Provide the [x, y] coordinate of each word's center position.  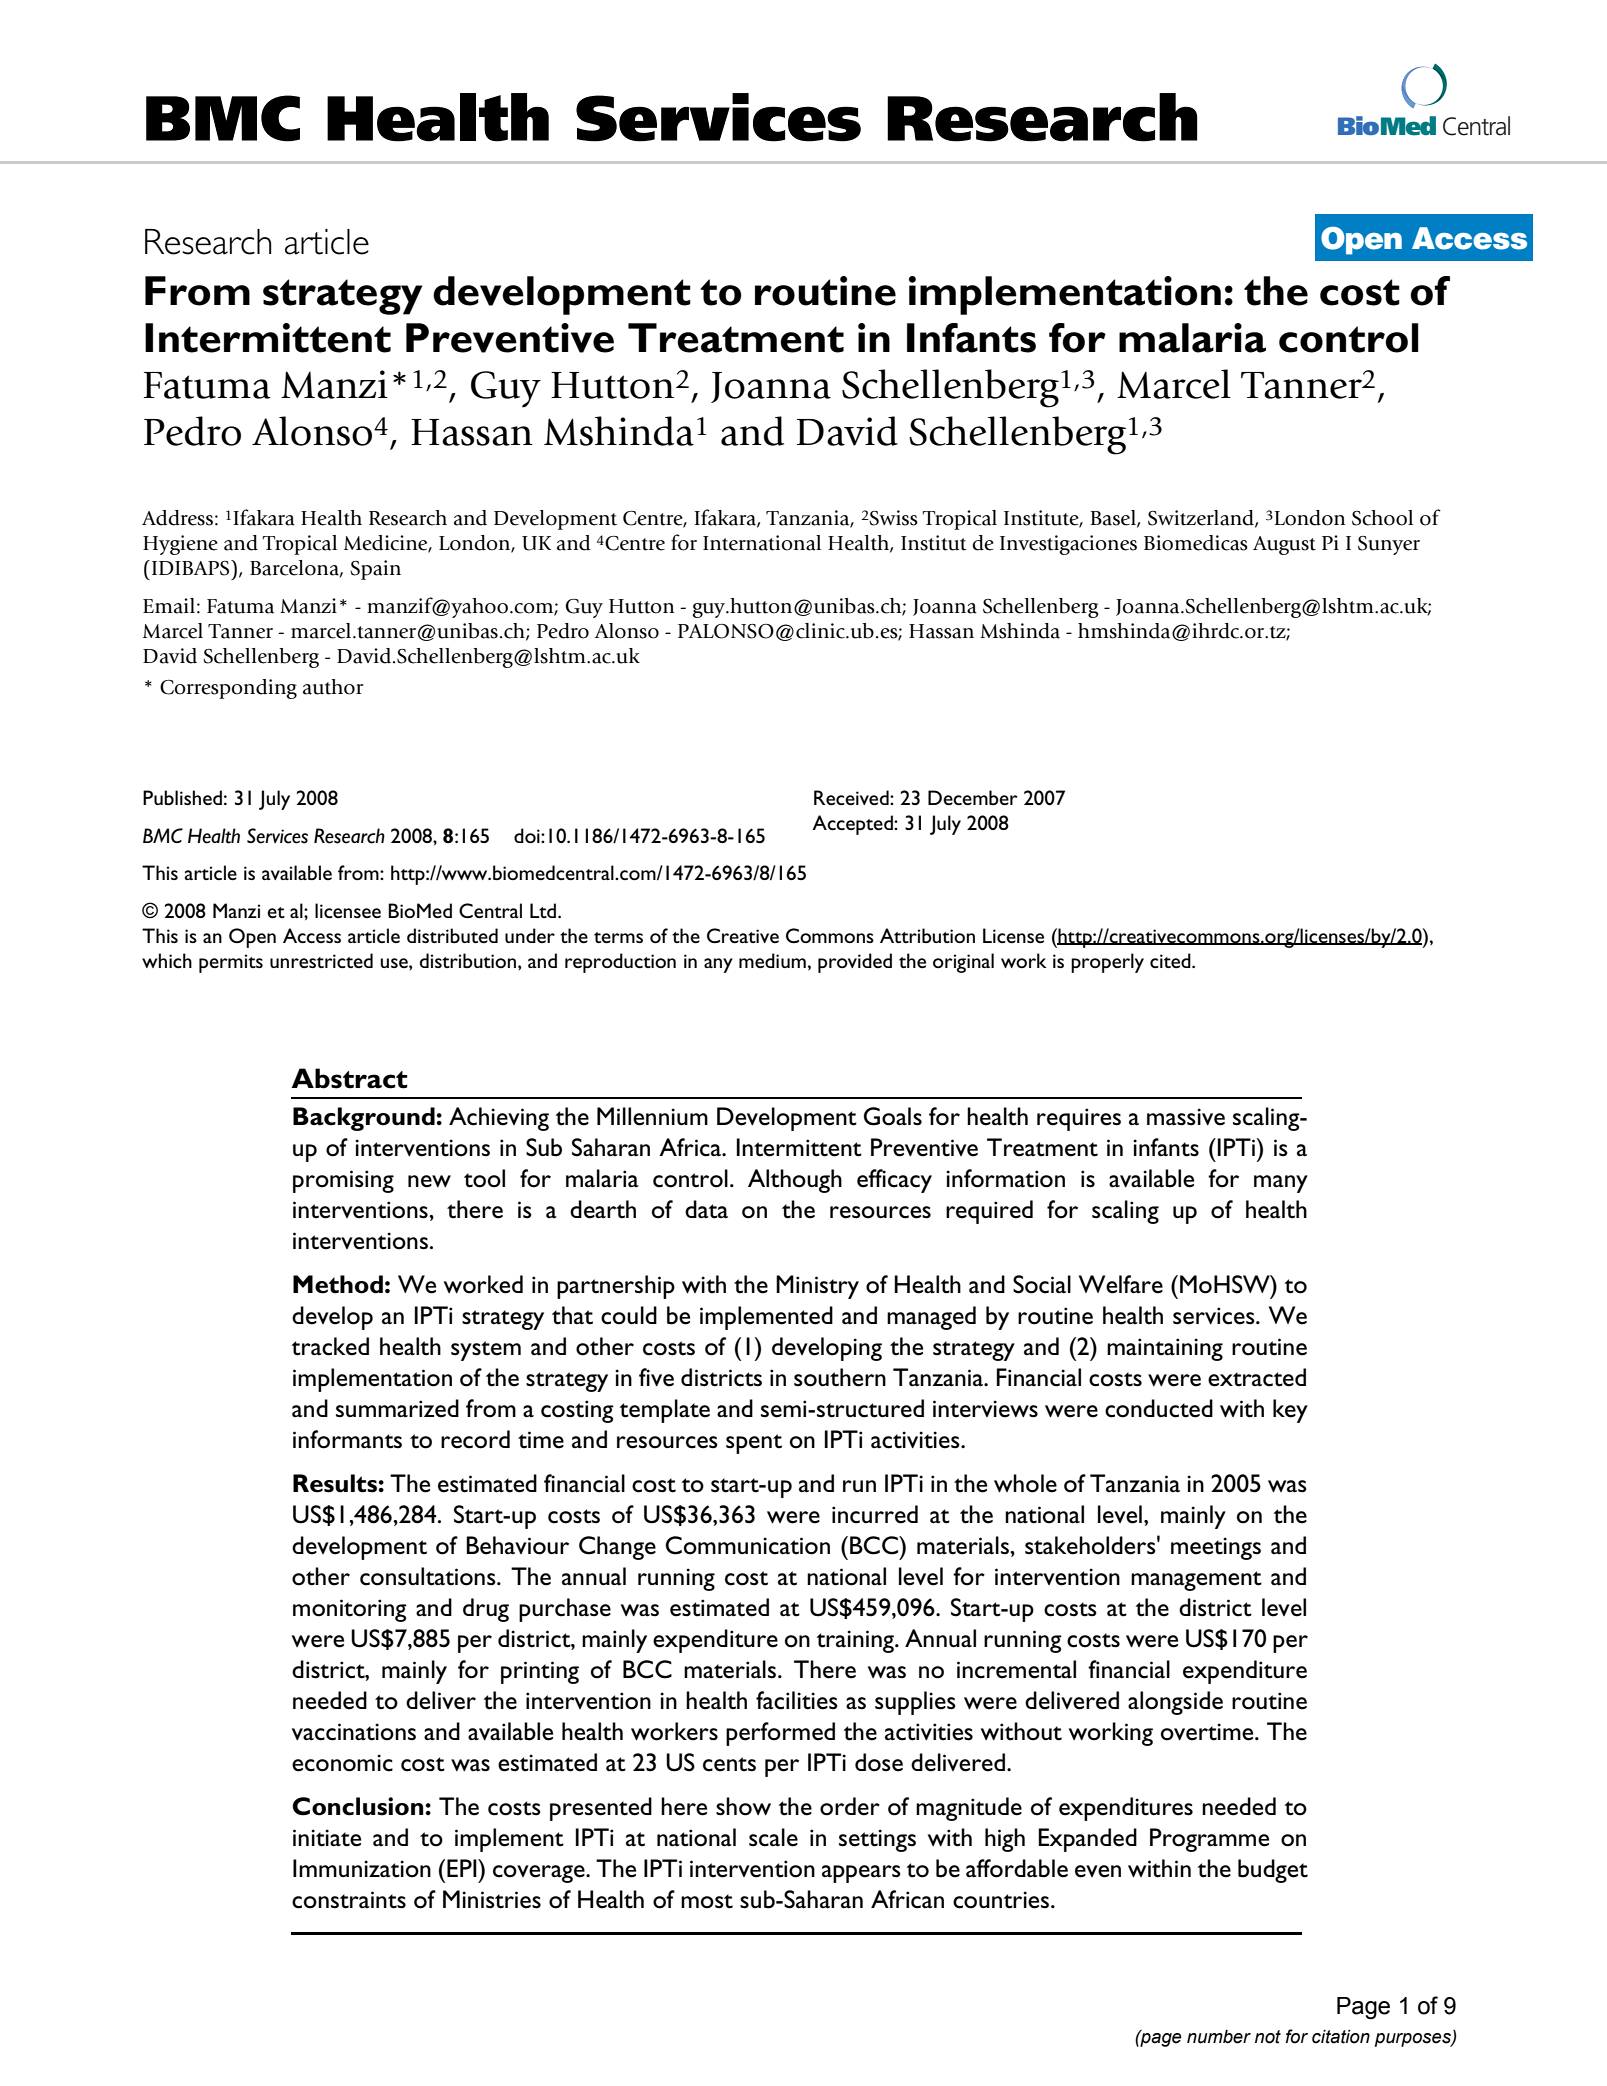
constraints [349, 1900]
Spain [375, 570]
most [707, 1901]
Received [852, 797]
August [1284, 545]
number [1219, 2037]
